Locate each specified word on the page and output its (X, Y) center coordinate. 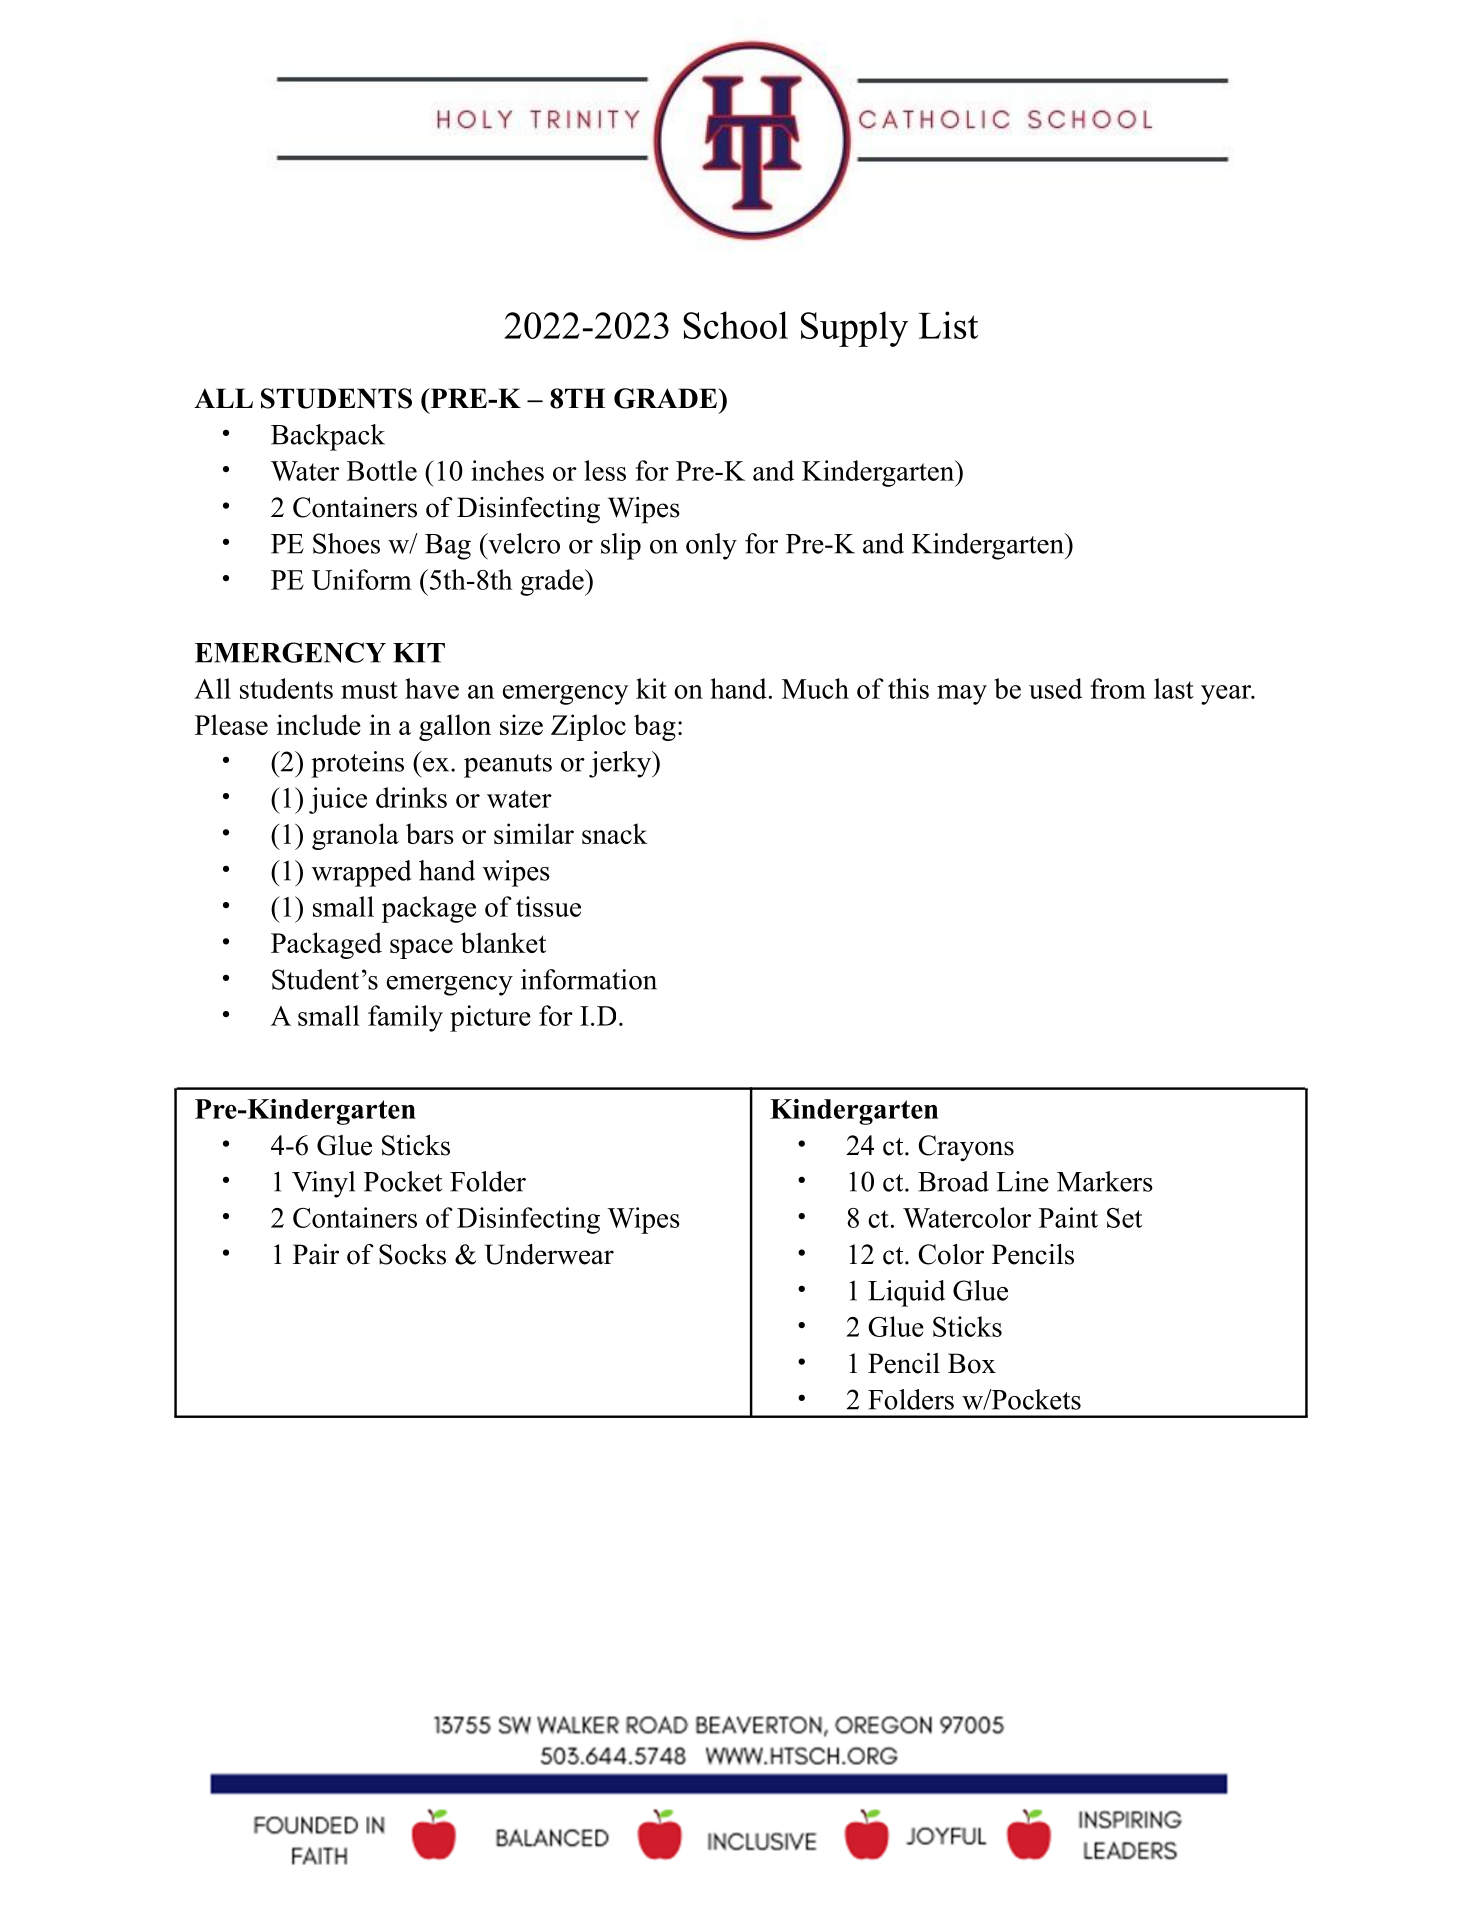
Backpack (328, 437)
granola (355, 836)
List (948, 325)
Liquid (906, 1293)
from (1118, 688)
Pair (316, 1254)
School (735, 325)
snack (615, 833)
